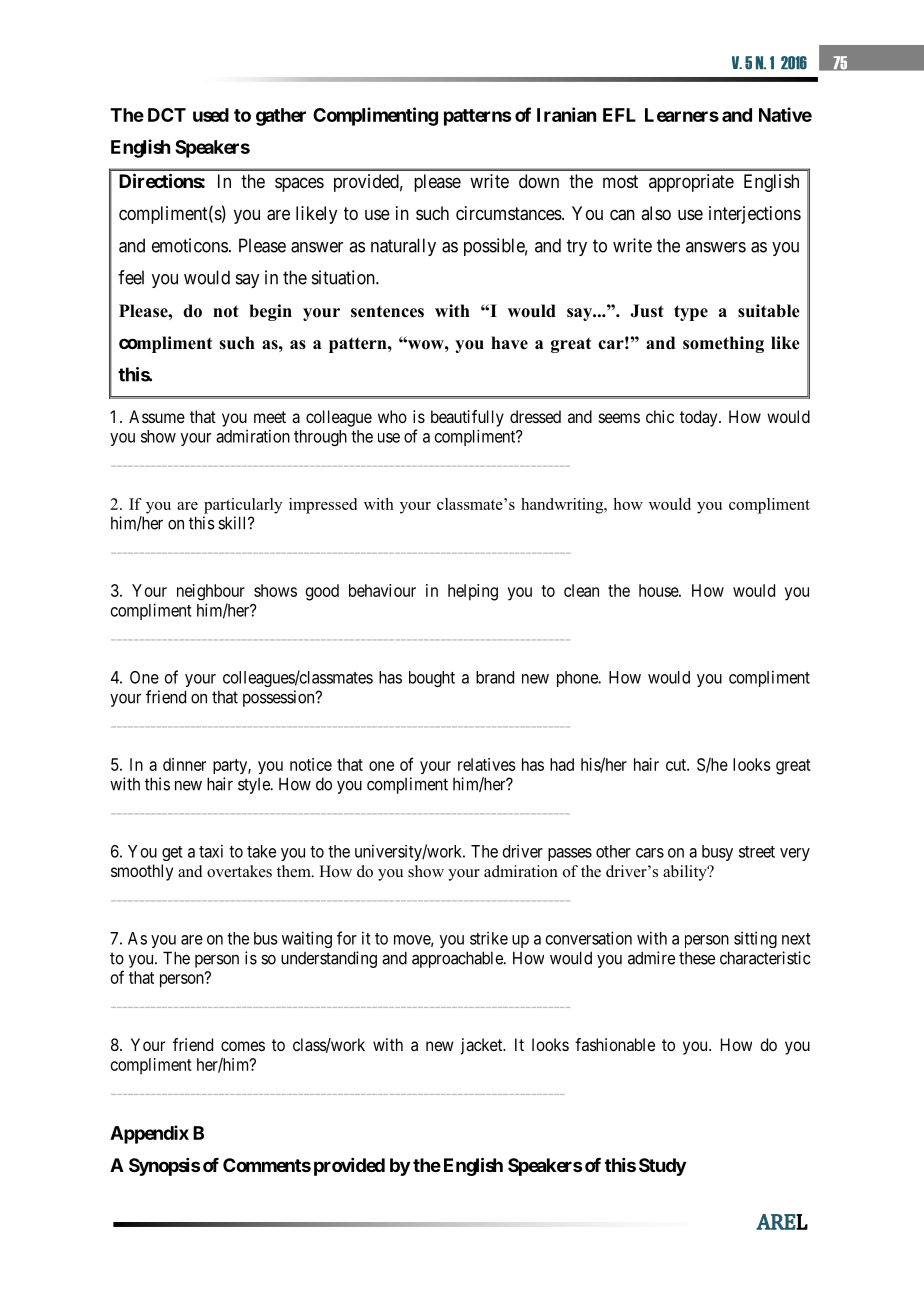 Image resolution: width=924 pixels, height=1308 pixels. I want to click on cut, so click(677, 765).
